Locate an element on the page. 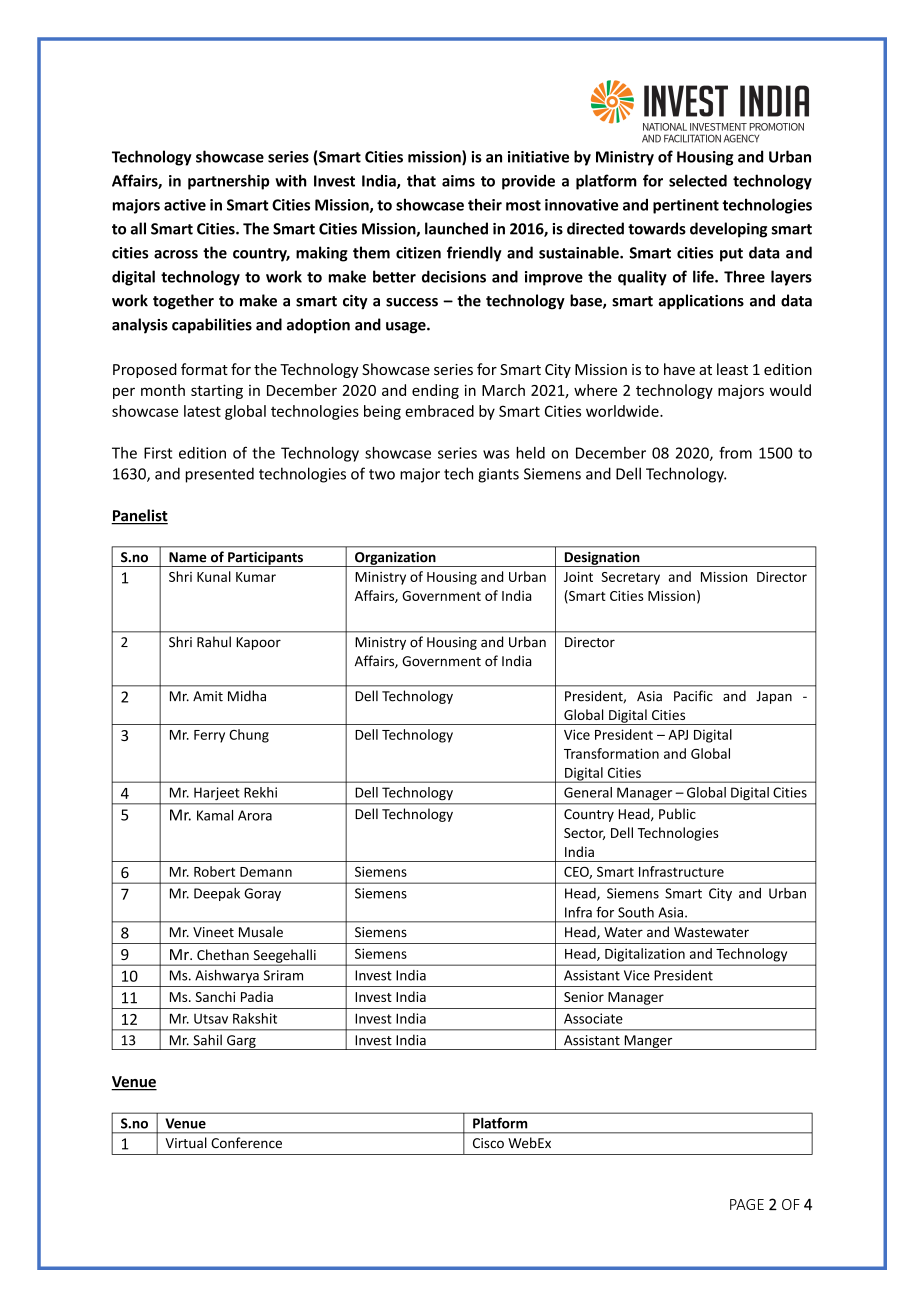 The image size is (924, 1307). aims is located at coordinates (458, 181).
